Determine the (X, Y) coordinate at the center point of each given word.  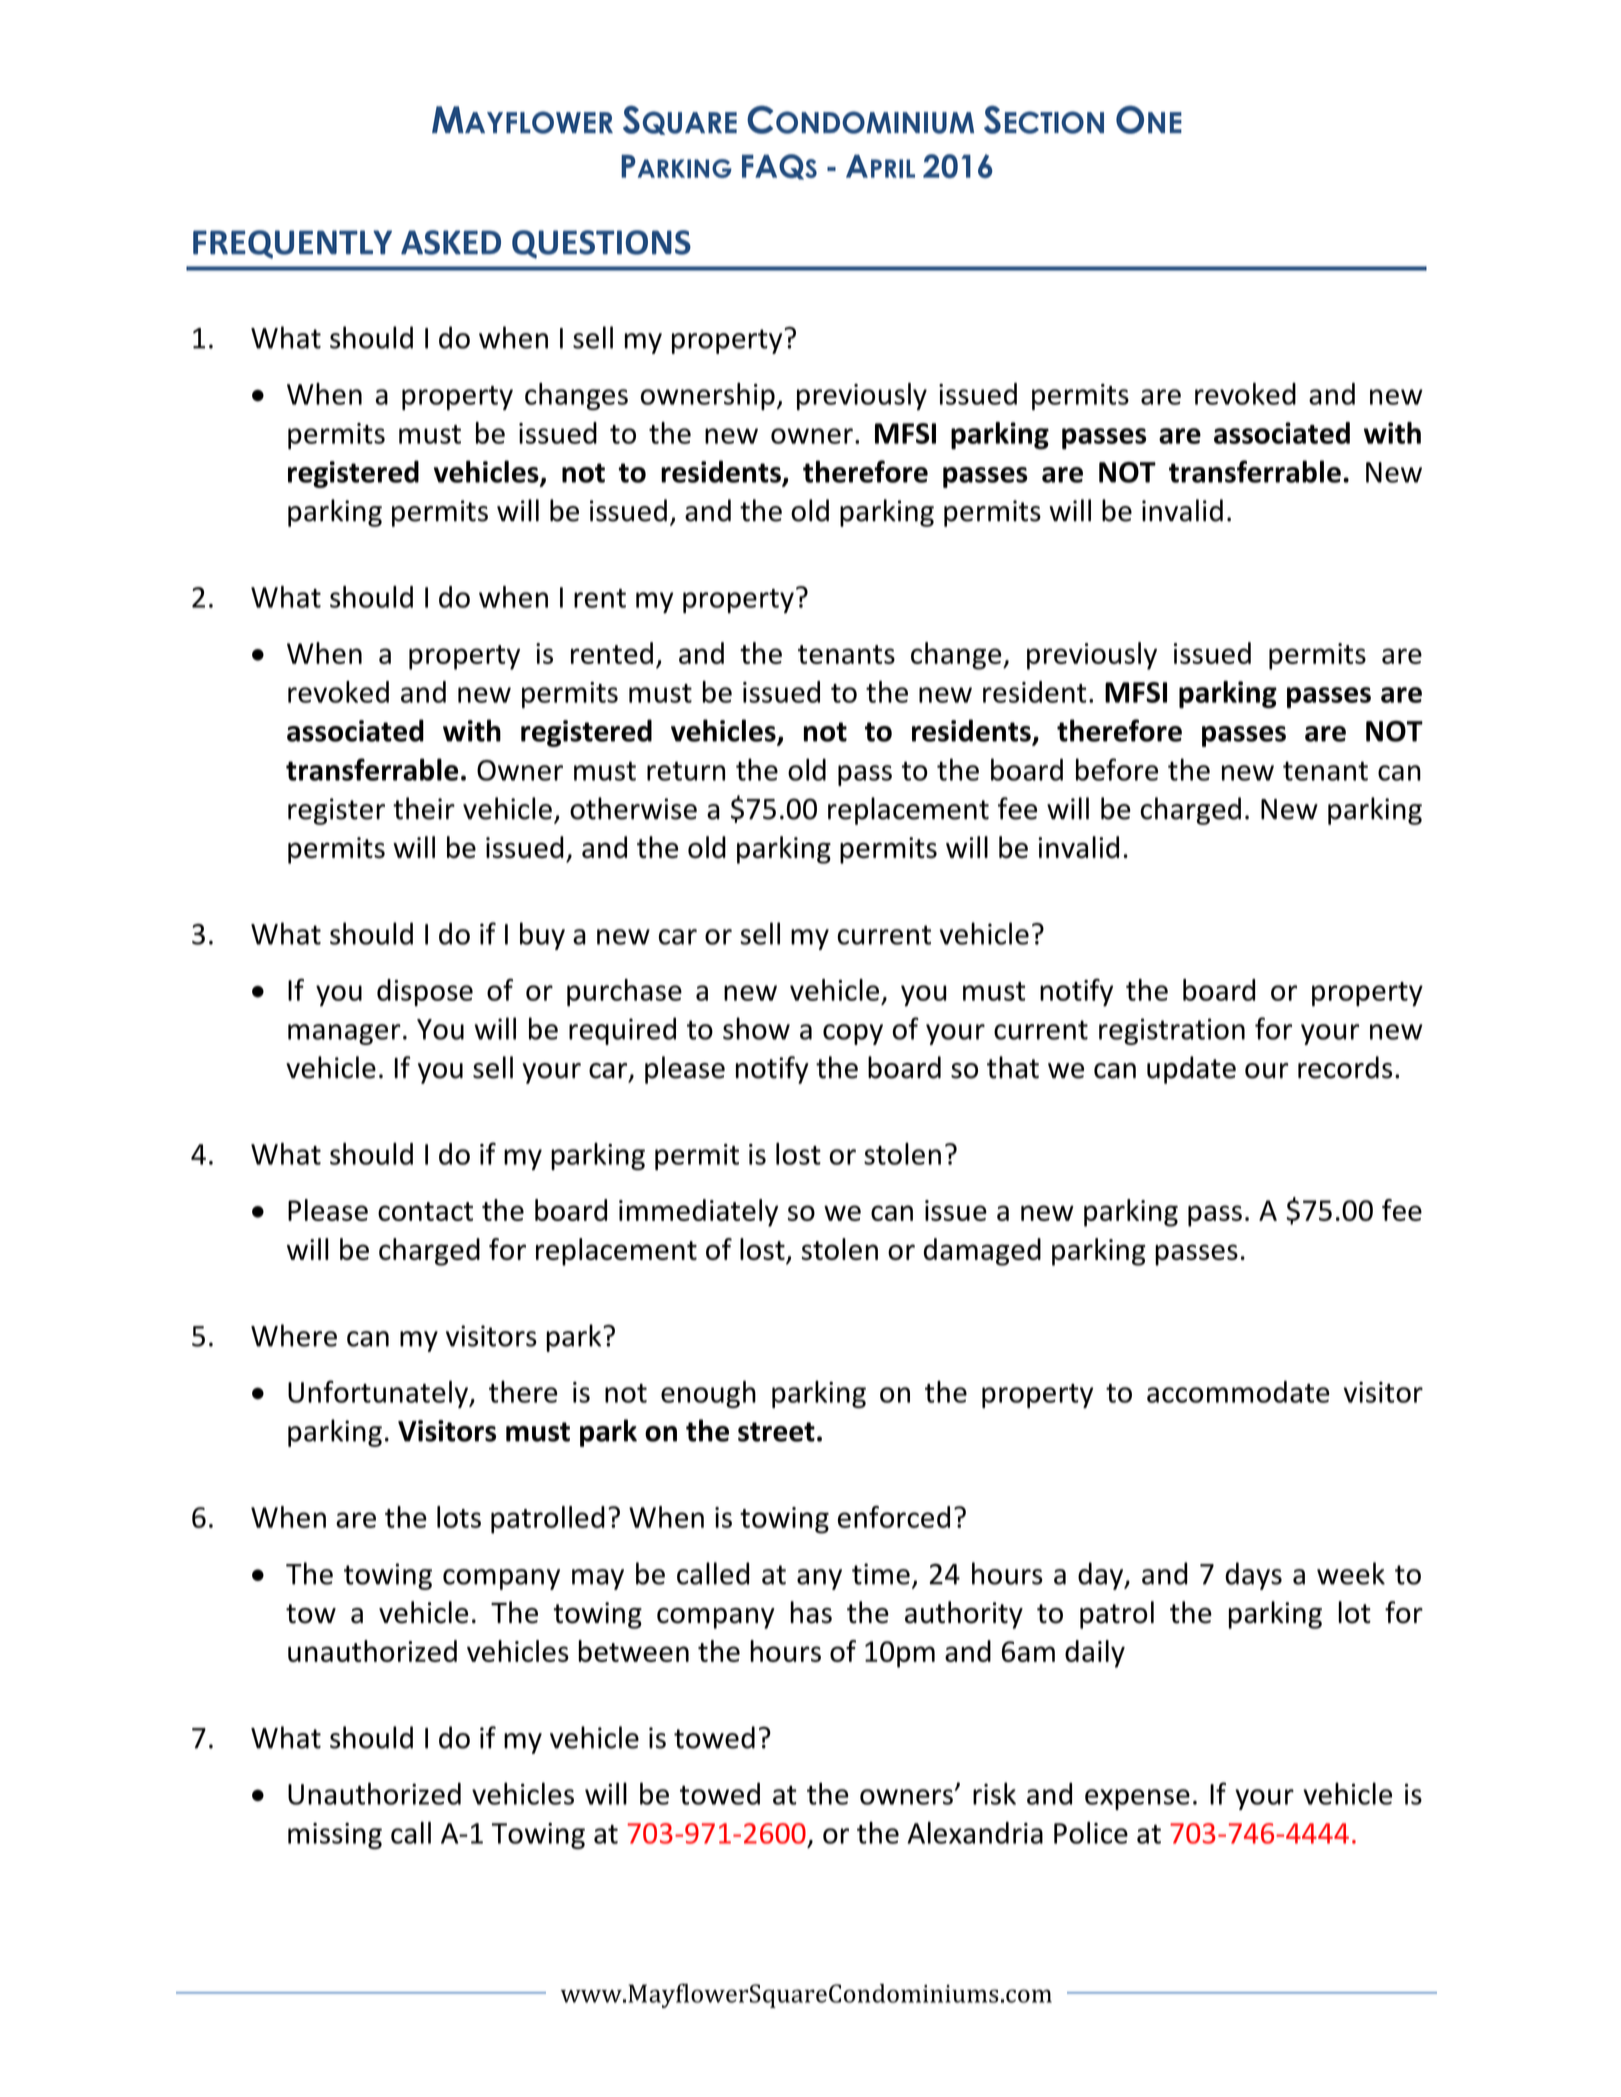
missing (335, 1836)
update (1191, 1070)
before (1117, 769)
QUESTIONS (601, 244)
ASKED (451, 242)
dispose (425, 993)
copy (853, 1034)
